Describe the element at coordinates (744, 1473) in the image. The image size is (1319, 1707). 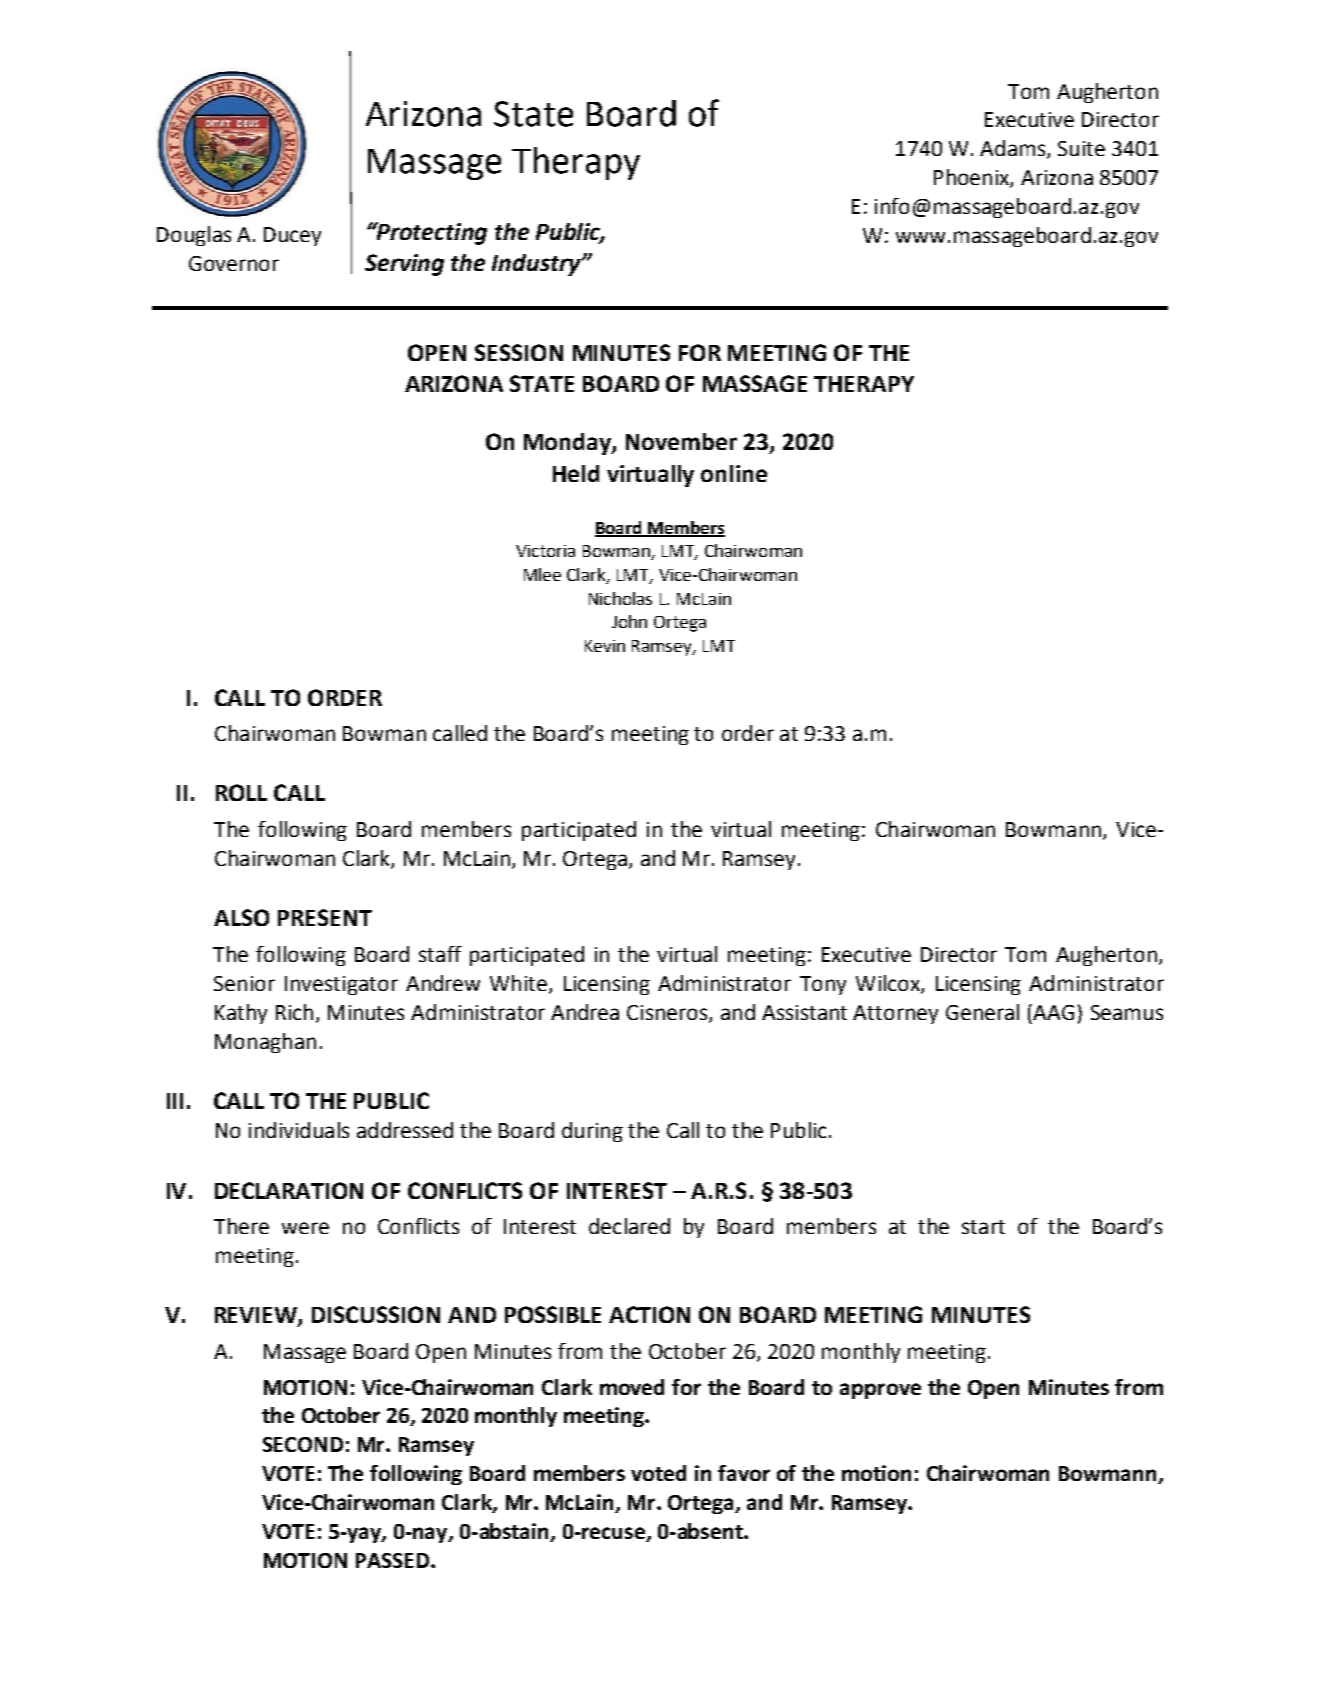
I see `favor` at that location.
